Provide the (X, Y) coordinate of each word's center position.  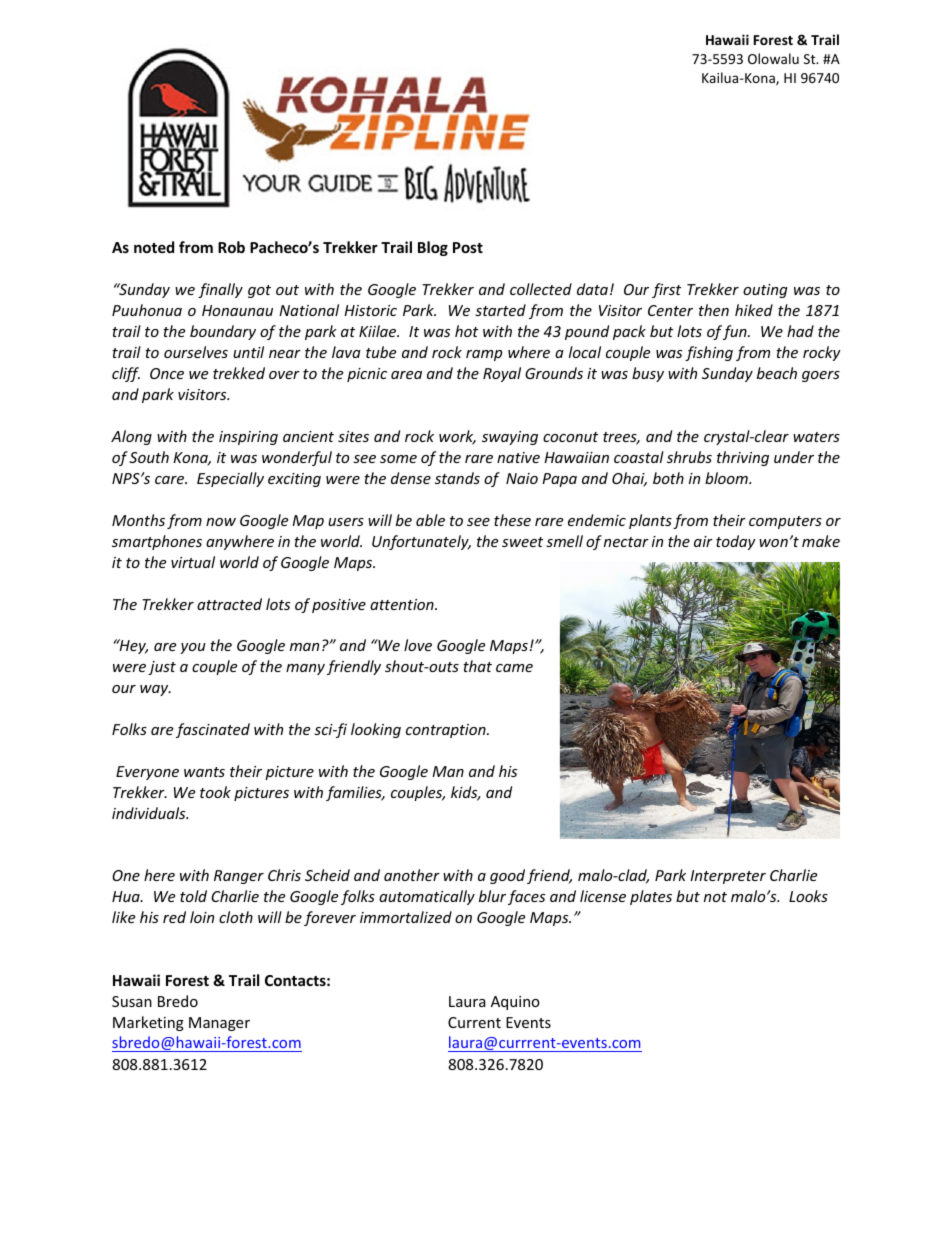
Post (468, 247)
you (193, 648)
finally (220, 290)
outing (765, 291)
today (736, 542)
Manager (219, 1024)
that (477, 666)
